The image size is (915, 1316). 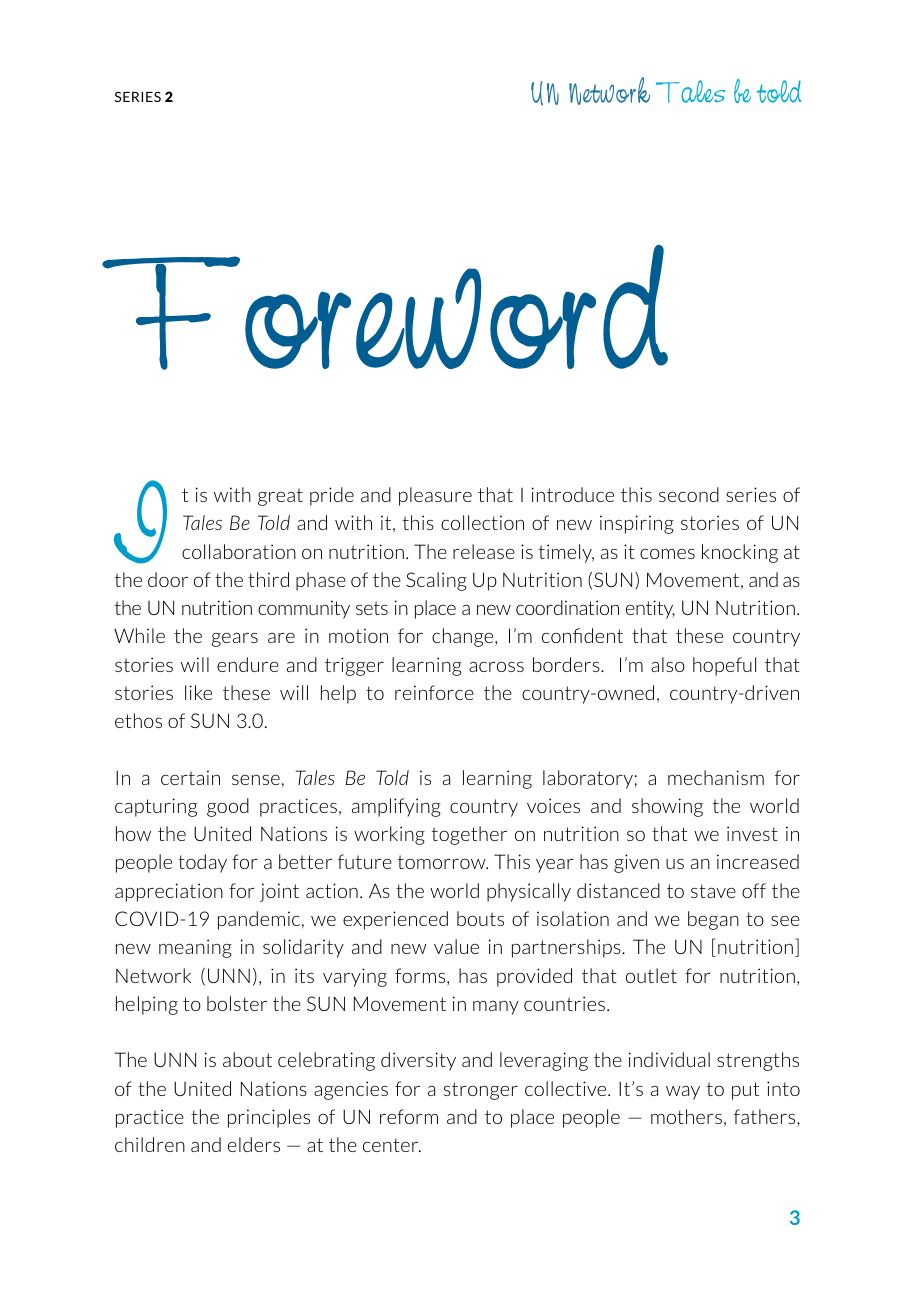 I want to click on increased, so click(x=758, y=861).
